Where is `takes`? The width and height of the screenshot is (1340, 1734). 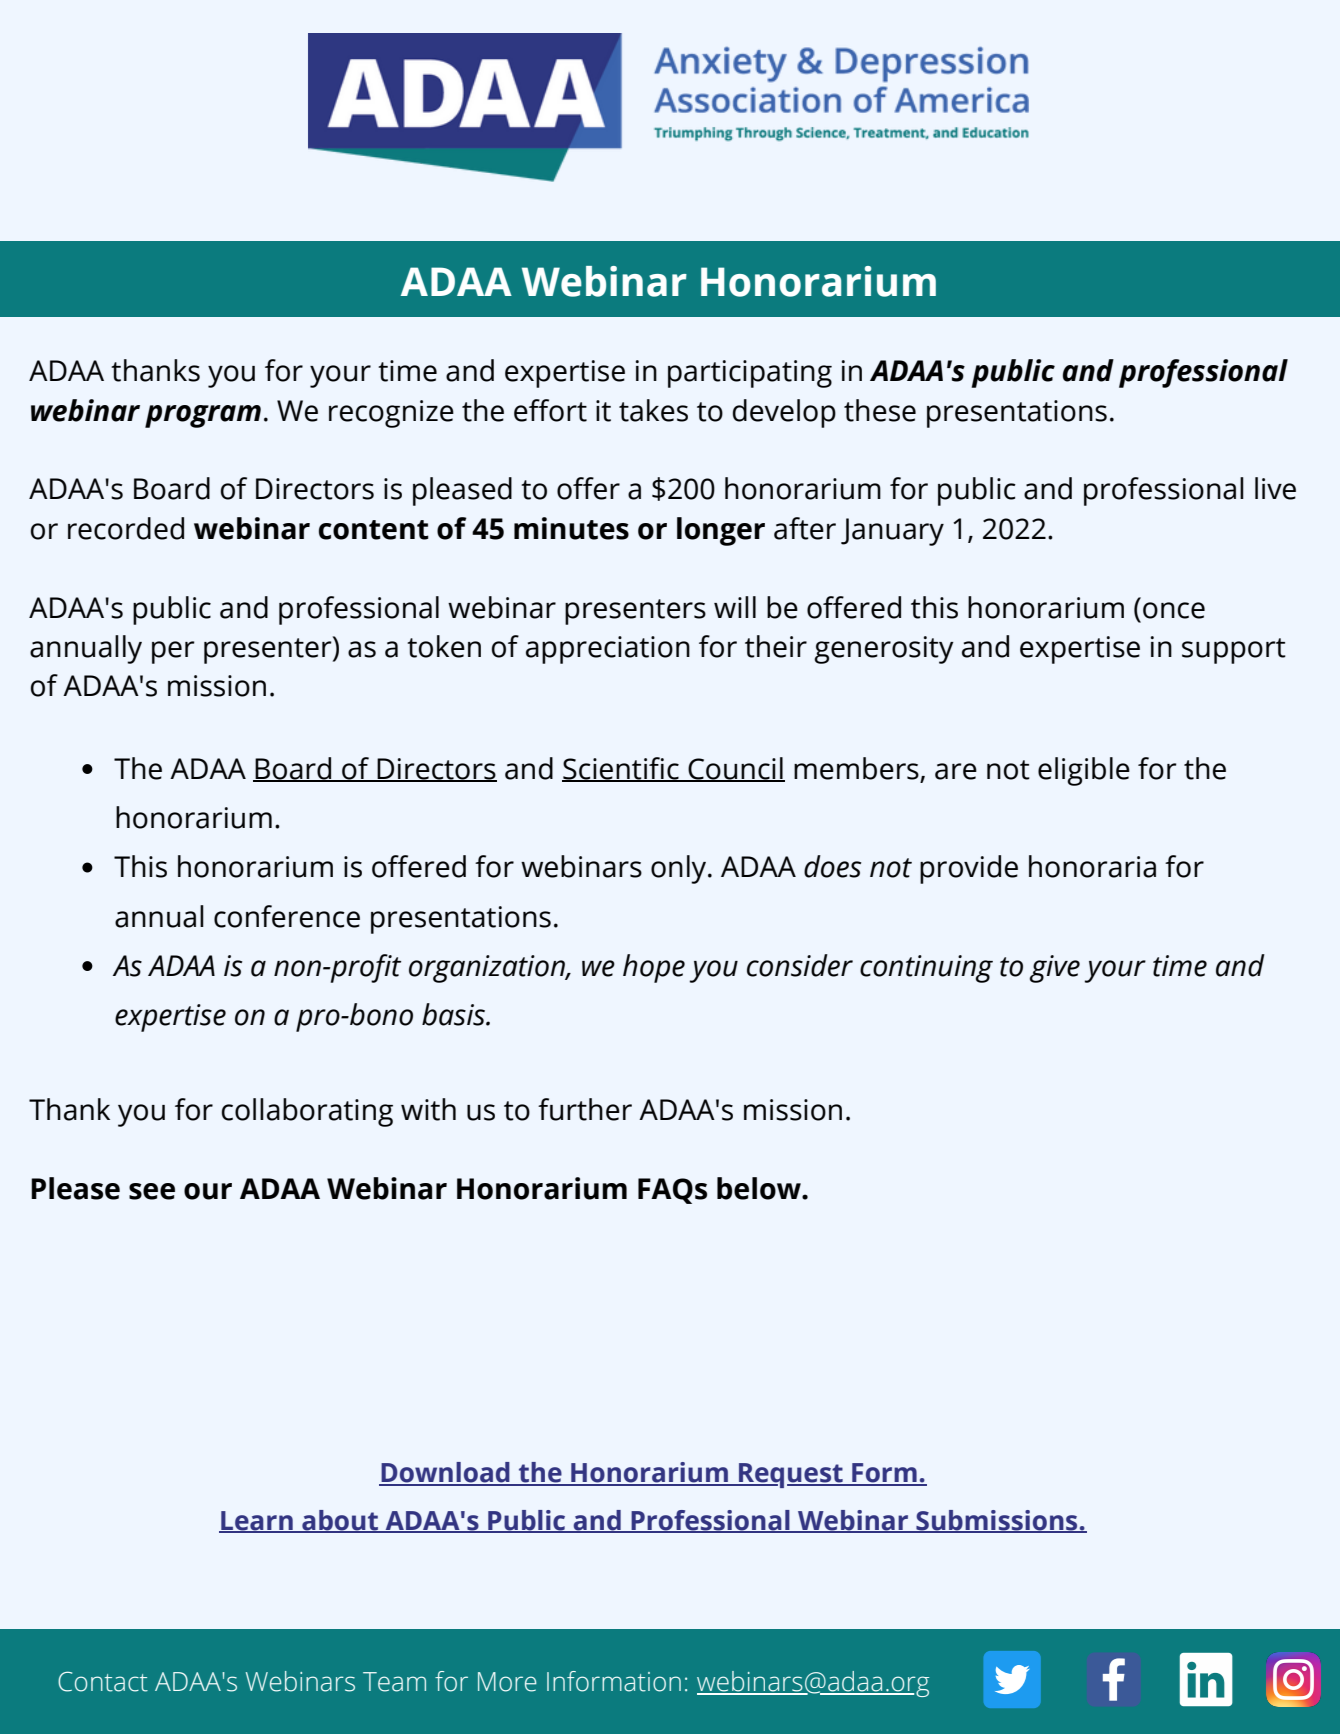
takes is located at coordinates (653, 410).
